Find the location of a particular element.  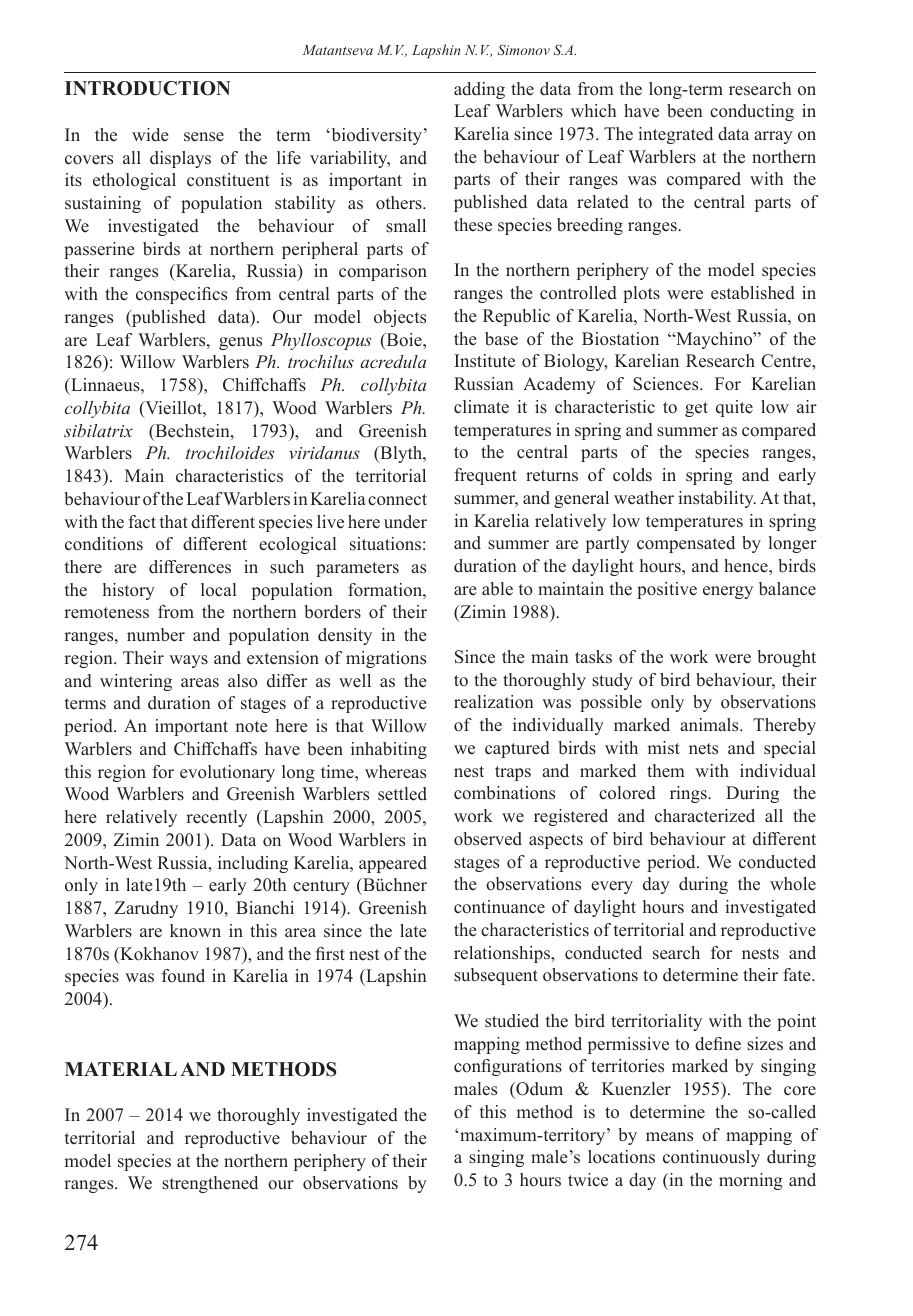

adding is located at coordinates (479, 90).
